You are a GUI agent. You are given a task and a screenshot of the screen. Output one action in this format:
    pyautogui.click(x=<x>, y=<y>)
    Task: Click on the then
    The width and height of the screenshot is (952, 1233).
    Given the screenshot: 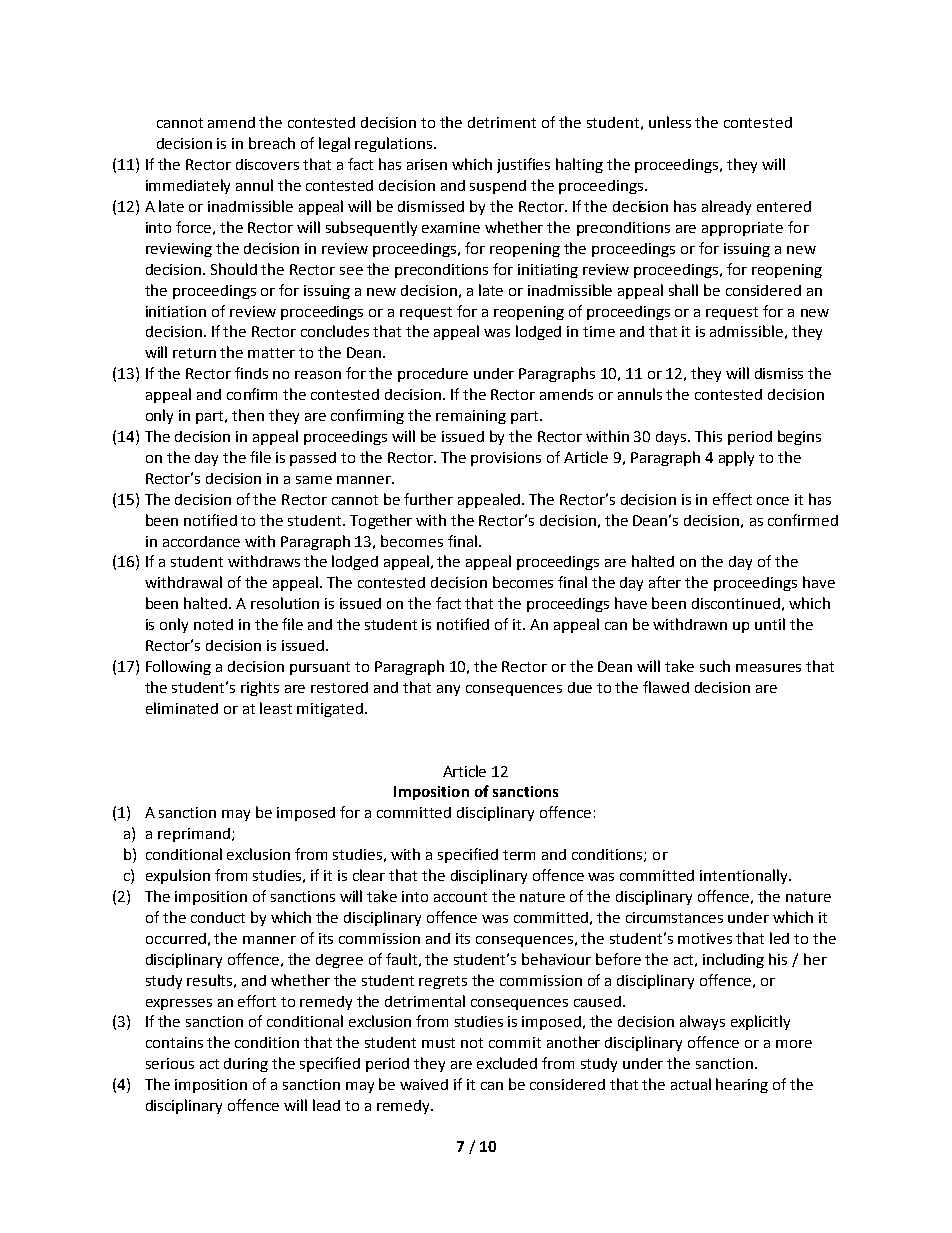 What is the action you would take?
    pyautogui.click(x=248, y=415)
